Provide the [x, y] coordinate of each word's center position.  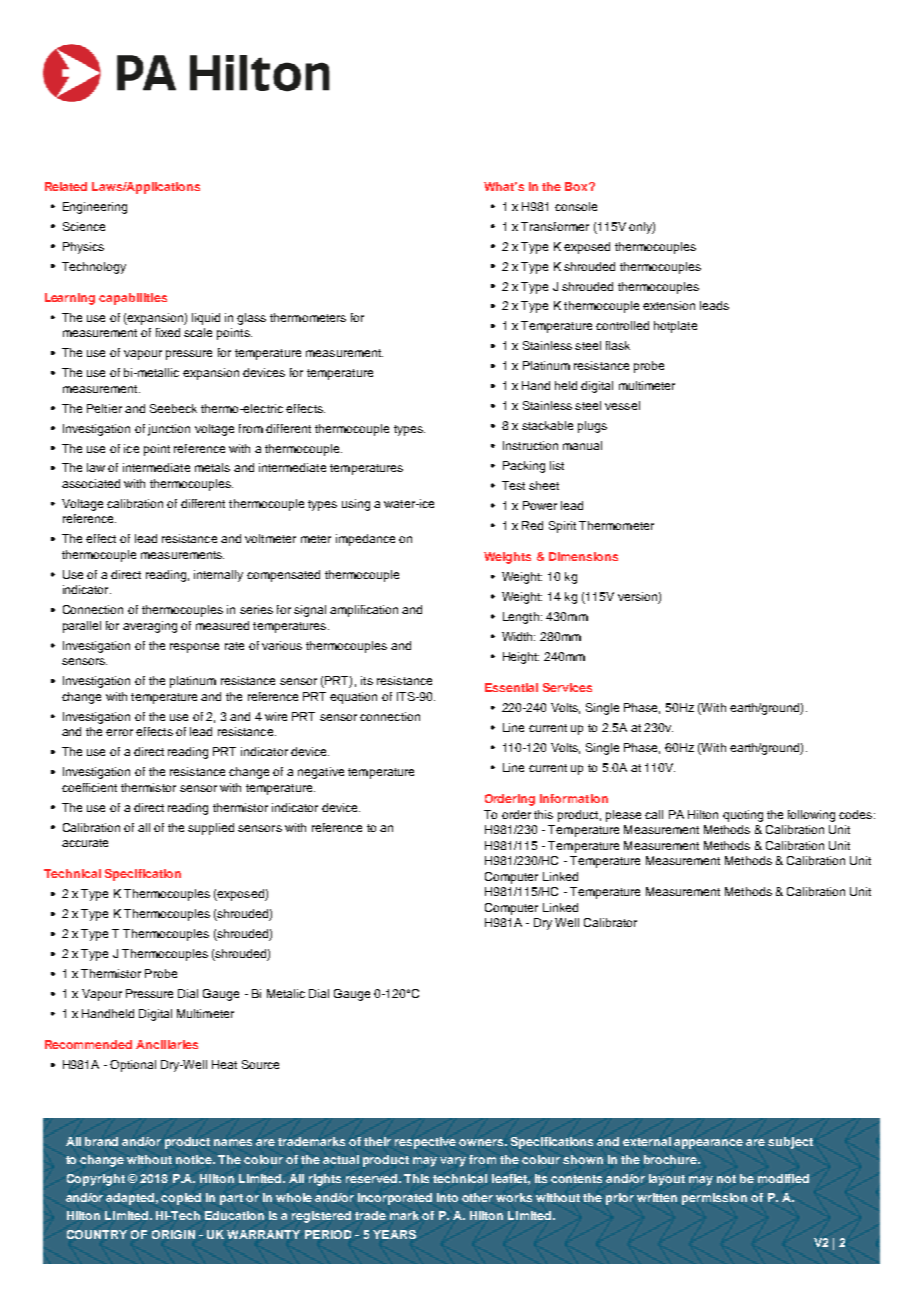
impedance [365, 540]
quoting [743, 816]
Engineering [95, 208]
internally [218, 576]
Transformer [555, 226]
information [574, 798]
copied [181, 1199]
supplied [211, 829]
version [638, 598]
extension [669, 305]
